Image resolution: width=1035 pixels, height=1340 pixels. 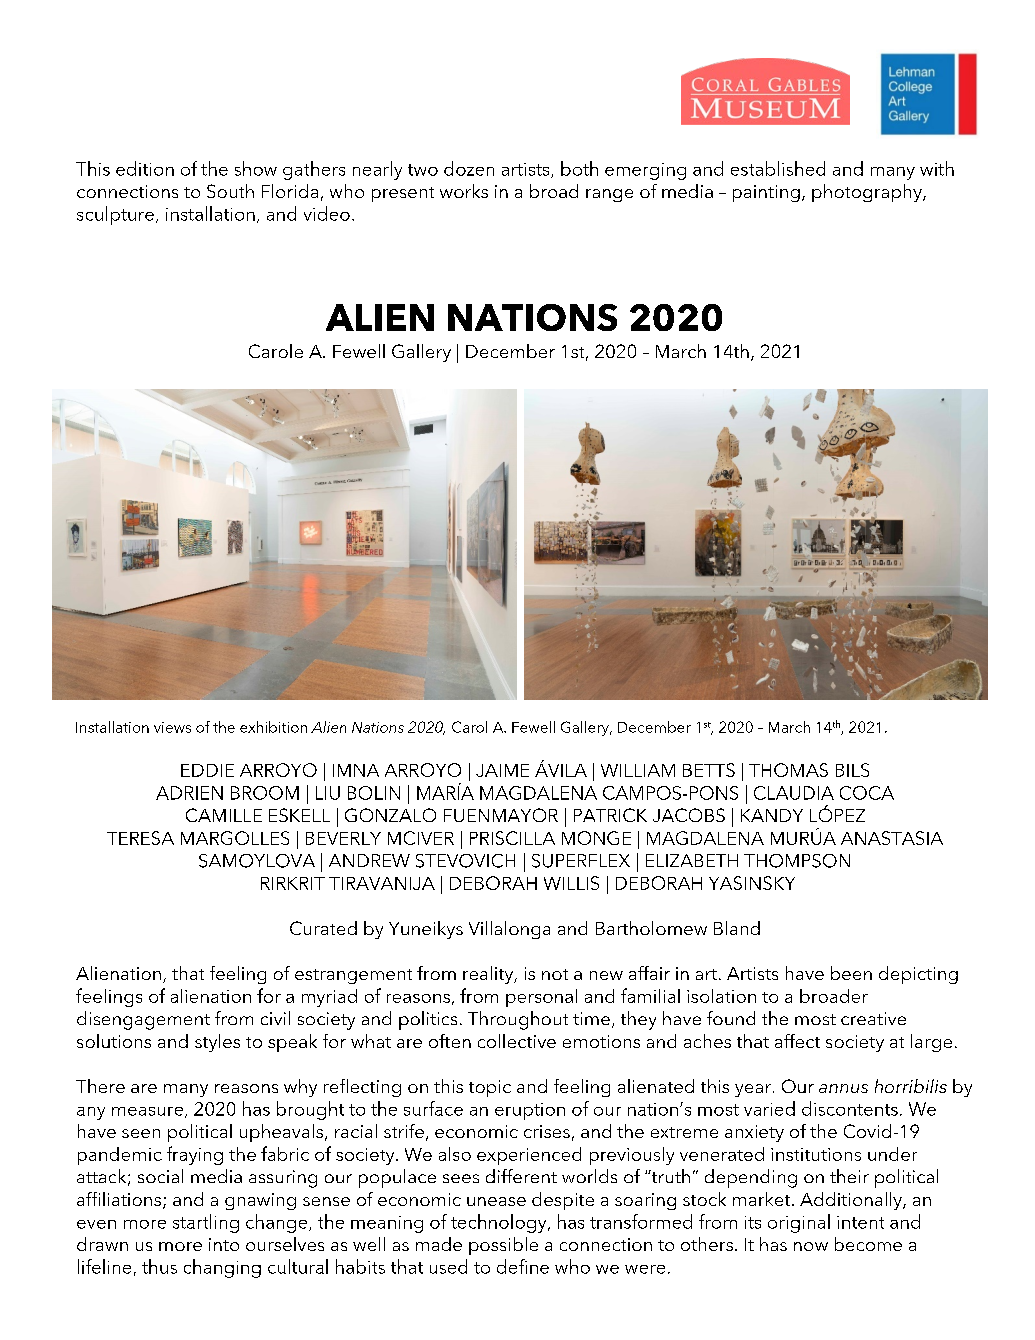 I want to click on now, so click(x=811, y=1246).
